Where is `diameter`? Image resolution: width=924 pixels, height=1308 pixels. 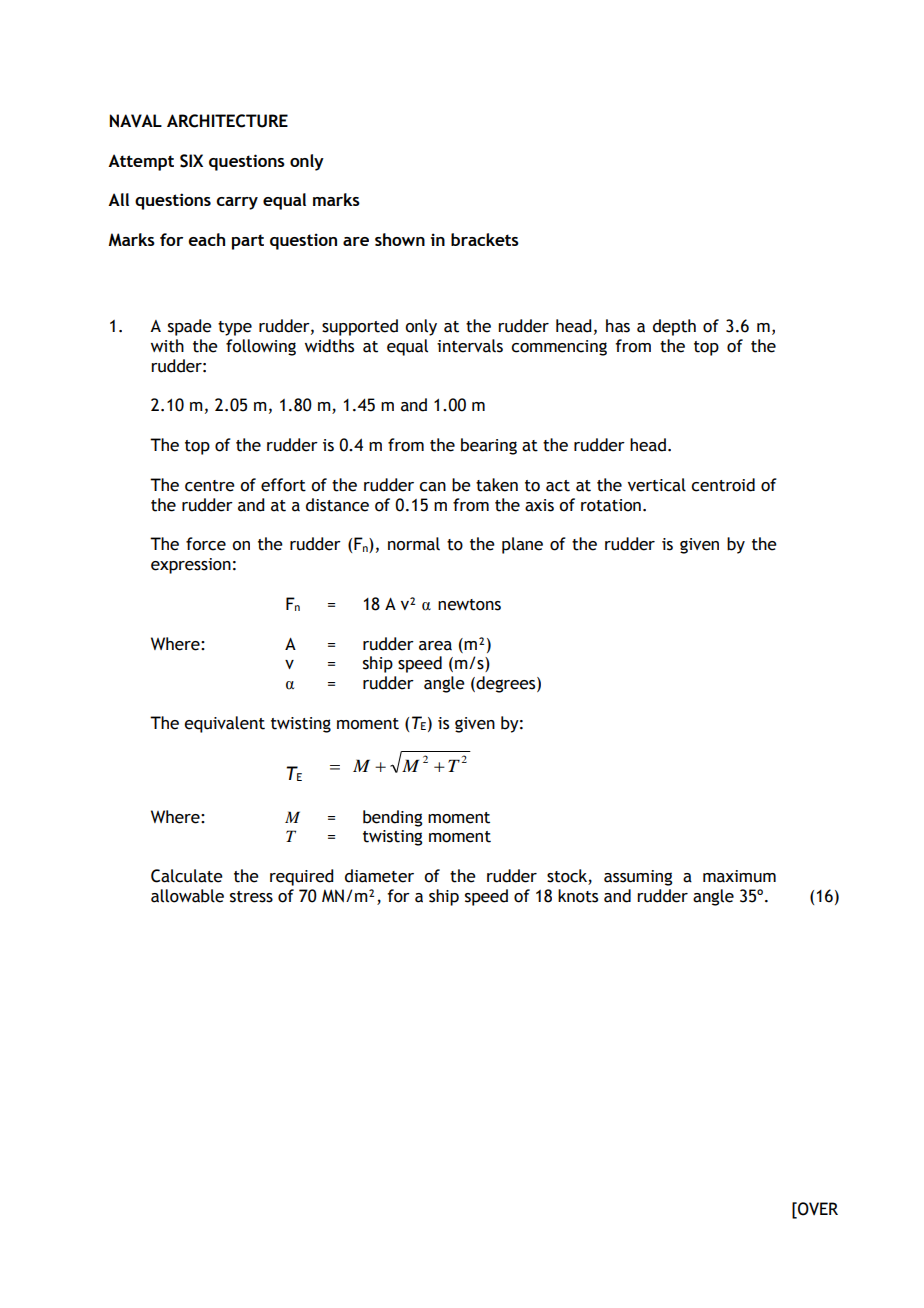 diameter is located at coordinates (379, 876).
